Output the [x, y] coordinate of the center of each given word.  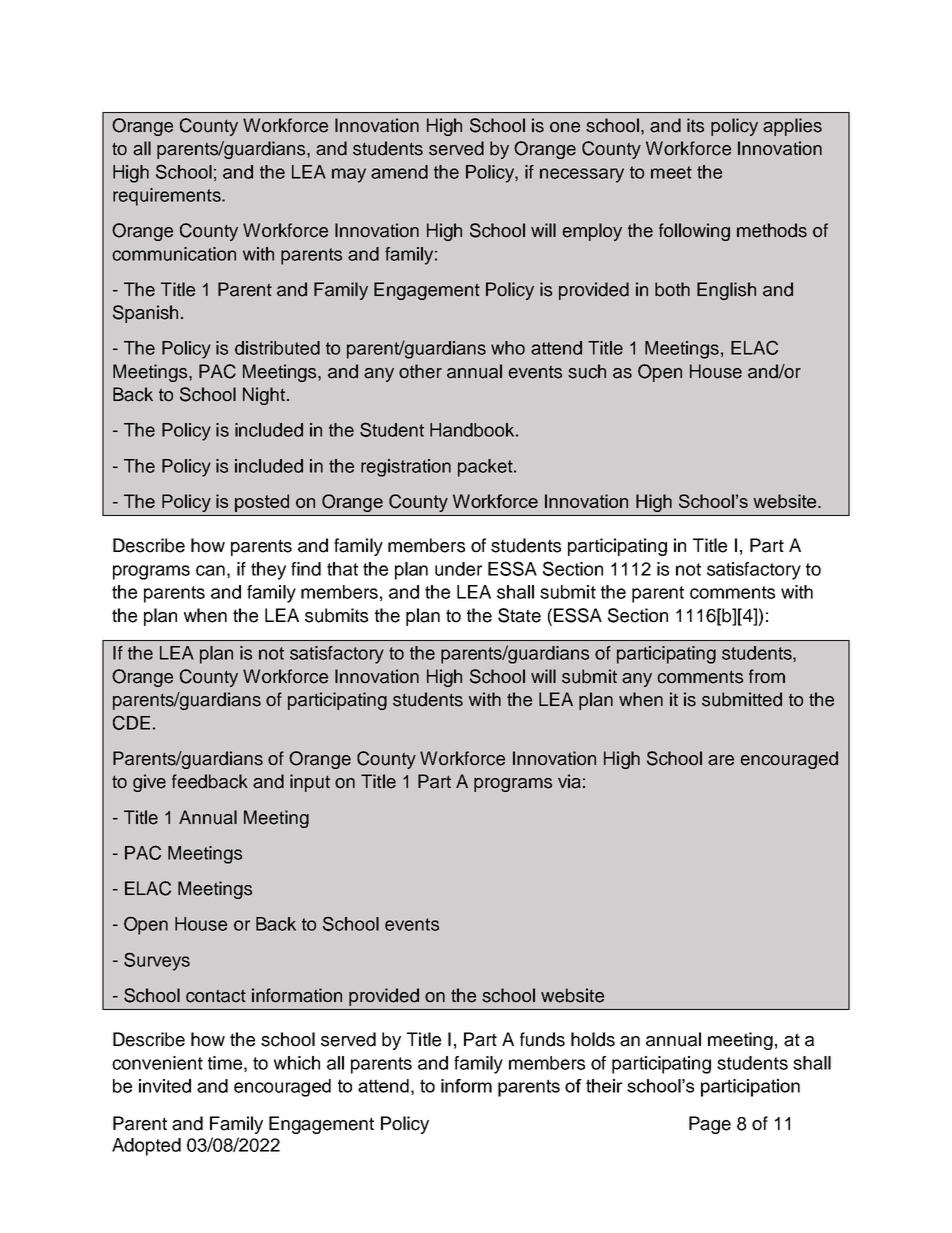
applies [792, 127]
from [767, 676]
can [210, 570]
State [519, 615]
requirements [168, 197]
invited [165, 1086]
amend [399, 172]
